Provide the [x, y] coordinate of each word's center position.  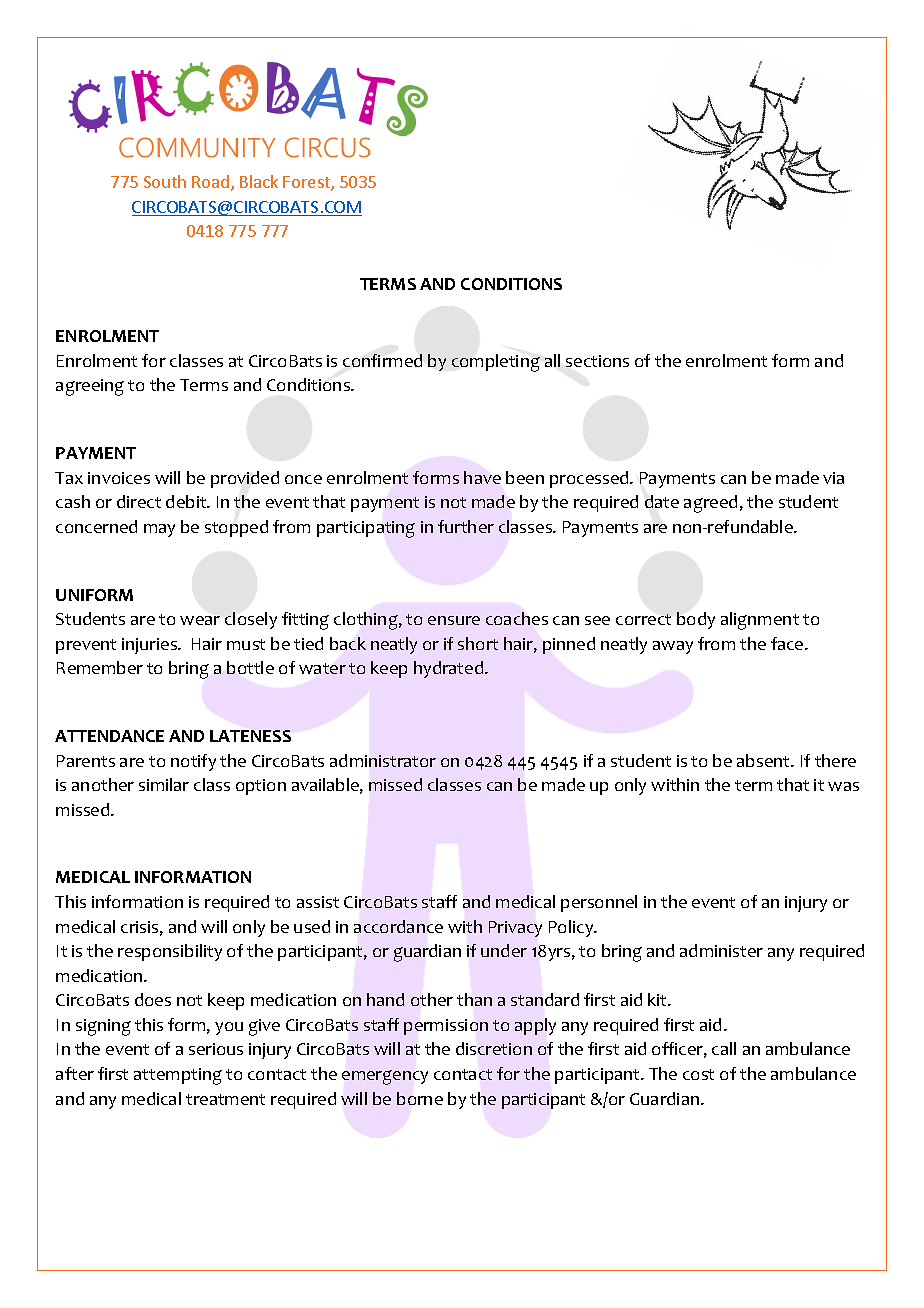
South [165, 181]
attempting [178, 1076]
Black [259, 181]
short [478, 643]
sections [597, 361]
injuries [150, 646]
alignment [760, 621]
